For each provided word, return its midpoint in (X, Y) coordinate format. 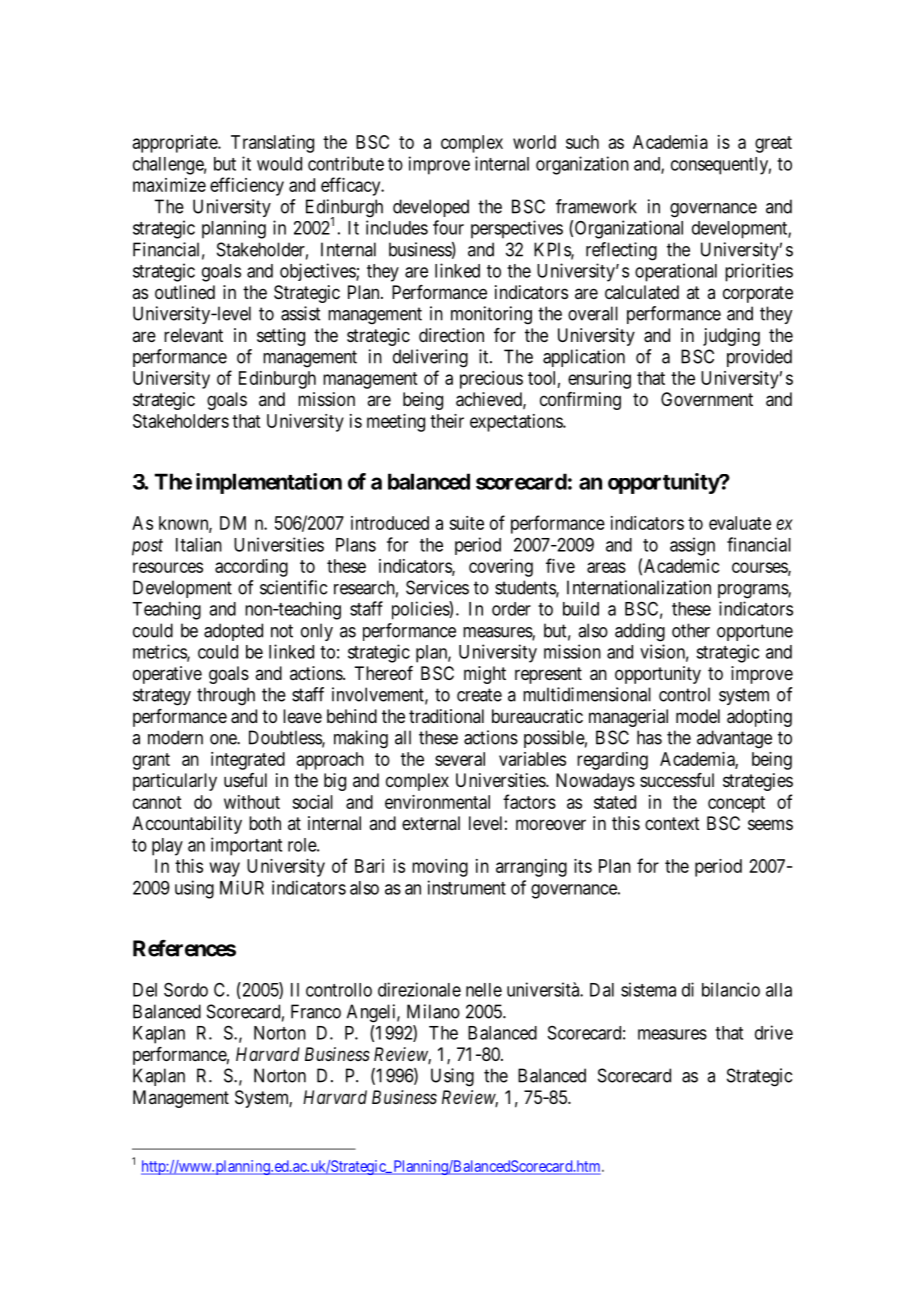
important (246, 846)
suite (466, 523)
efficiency (247, 186)
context (672, 823)
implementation (269, 483)
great (773, 144)
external (431, 823)
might (485, 675)
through (226, 696)
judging (731, 337)
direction (451, 335)
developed (431, 208)
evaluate (740, 523)
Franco (316, 1011)
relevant (193, 335)
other (691, 630)
